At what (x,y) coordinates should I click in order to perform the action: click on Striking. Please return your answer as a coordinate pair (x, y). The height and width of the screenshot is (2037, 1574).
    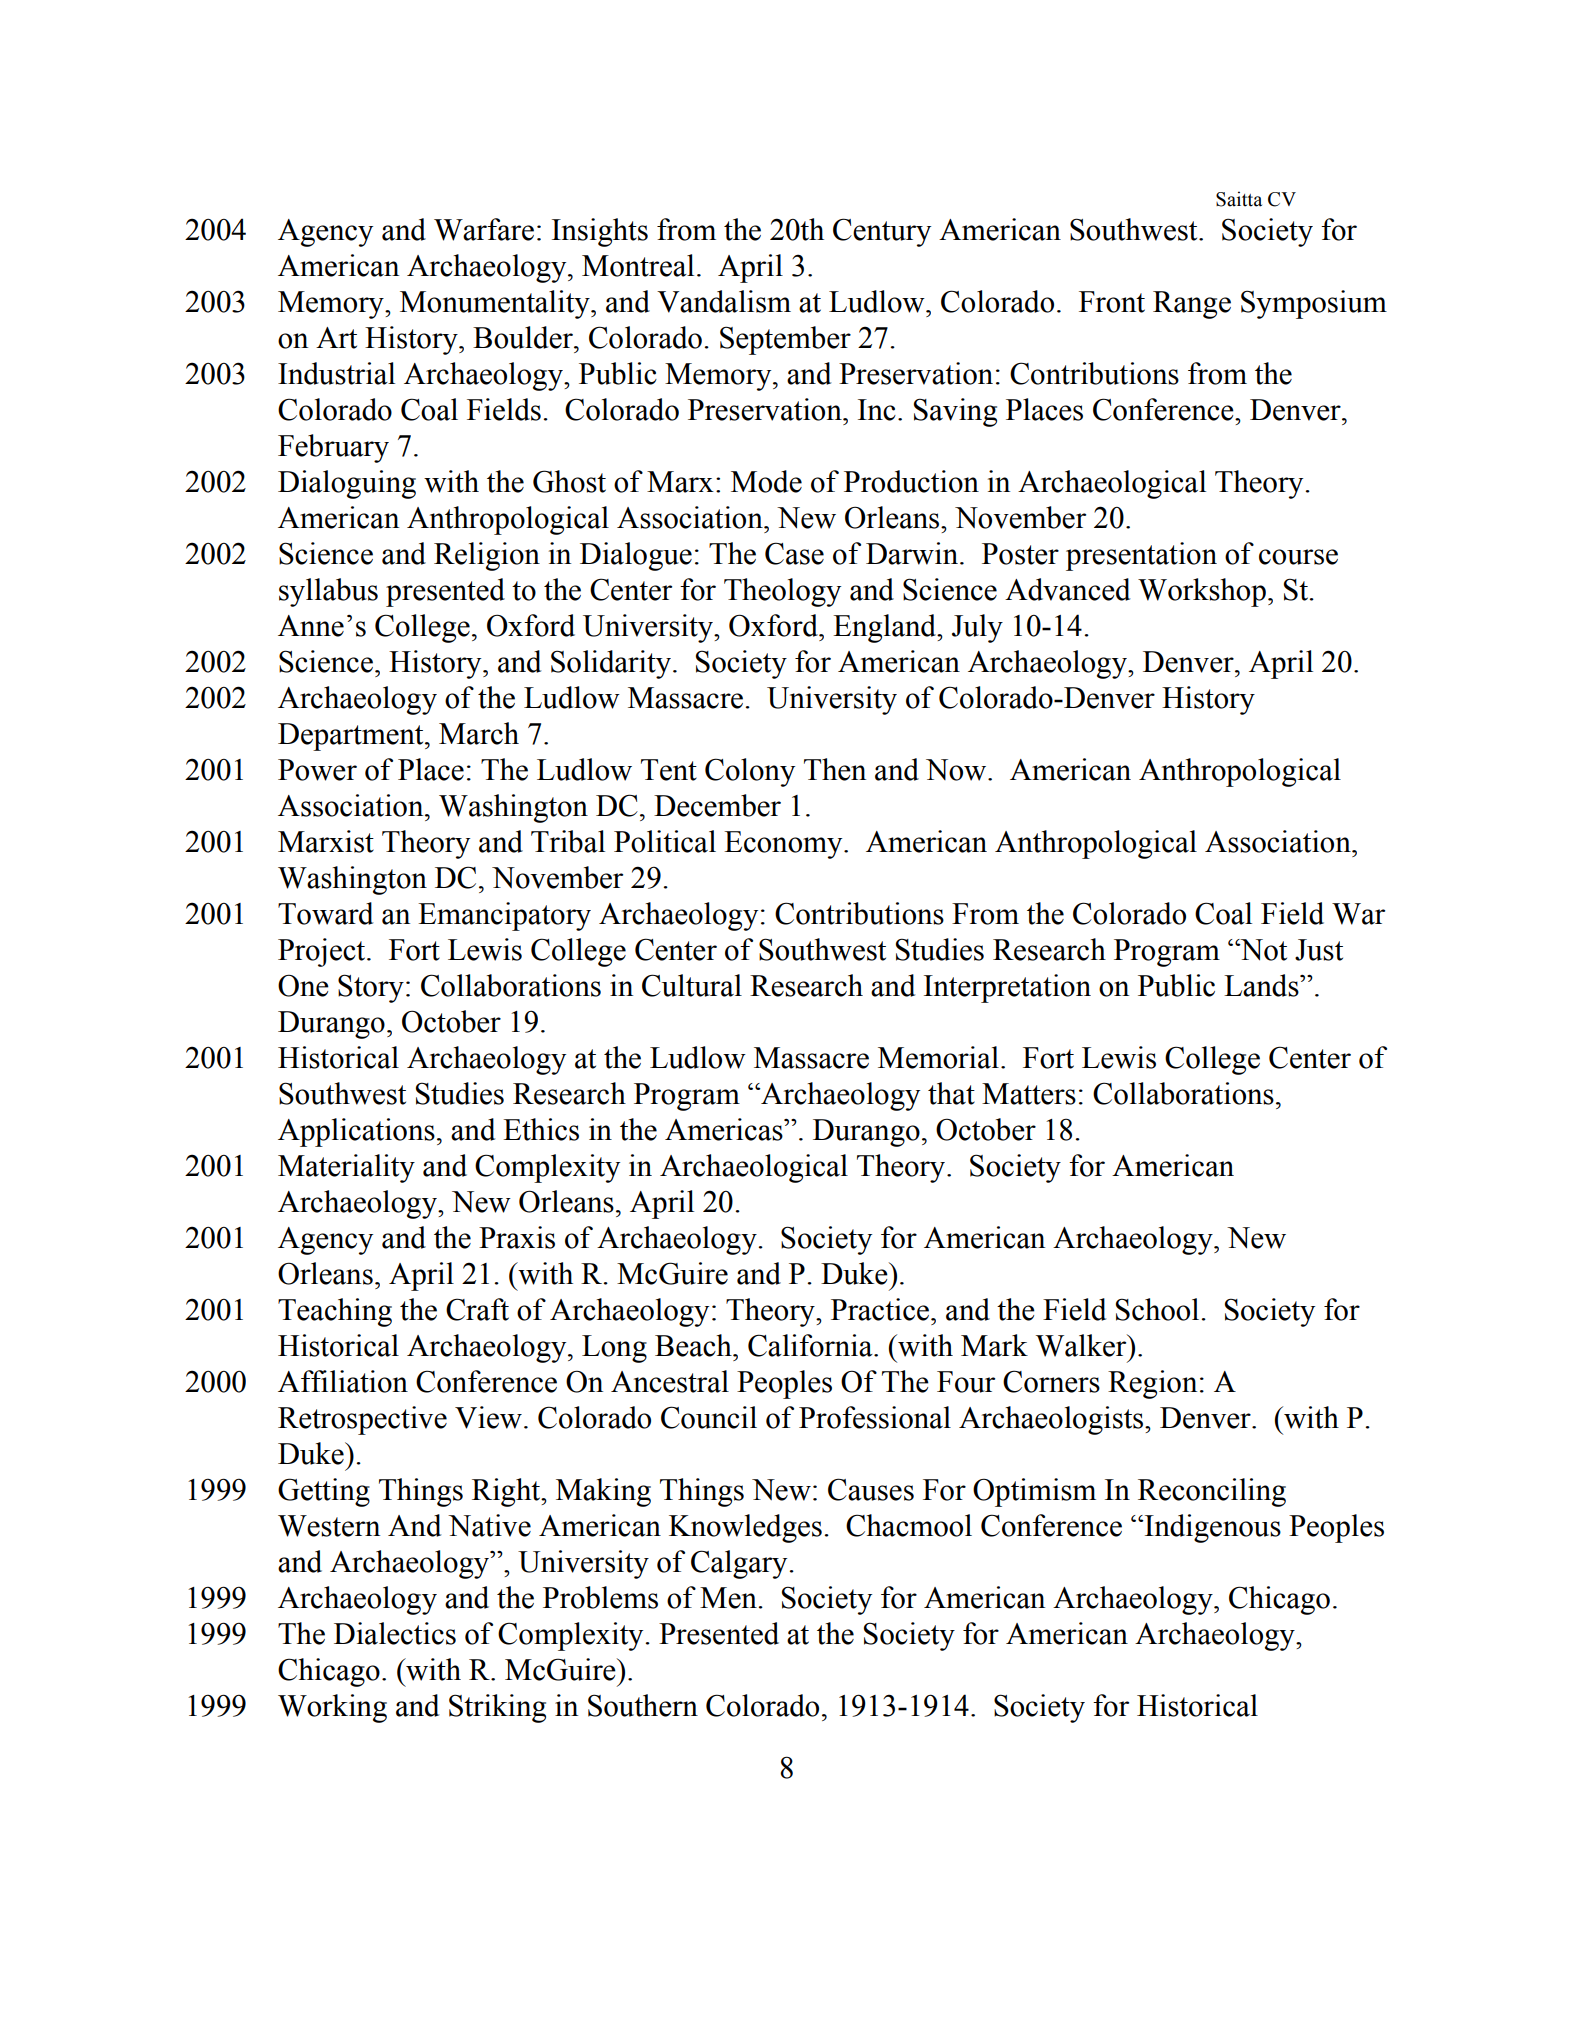
    Looking at the image, I should click on (497, 1708).
